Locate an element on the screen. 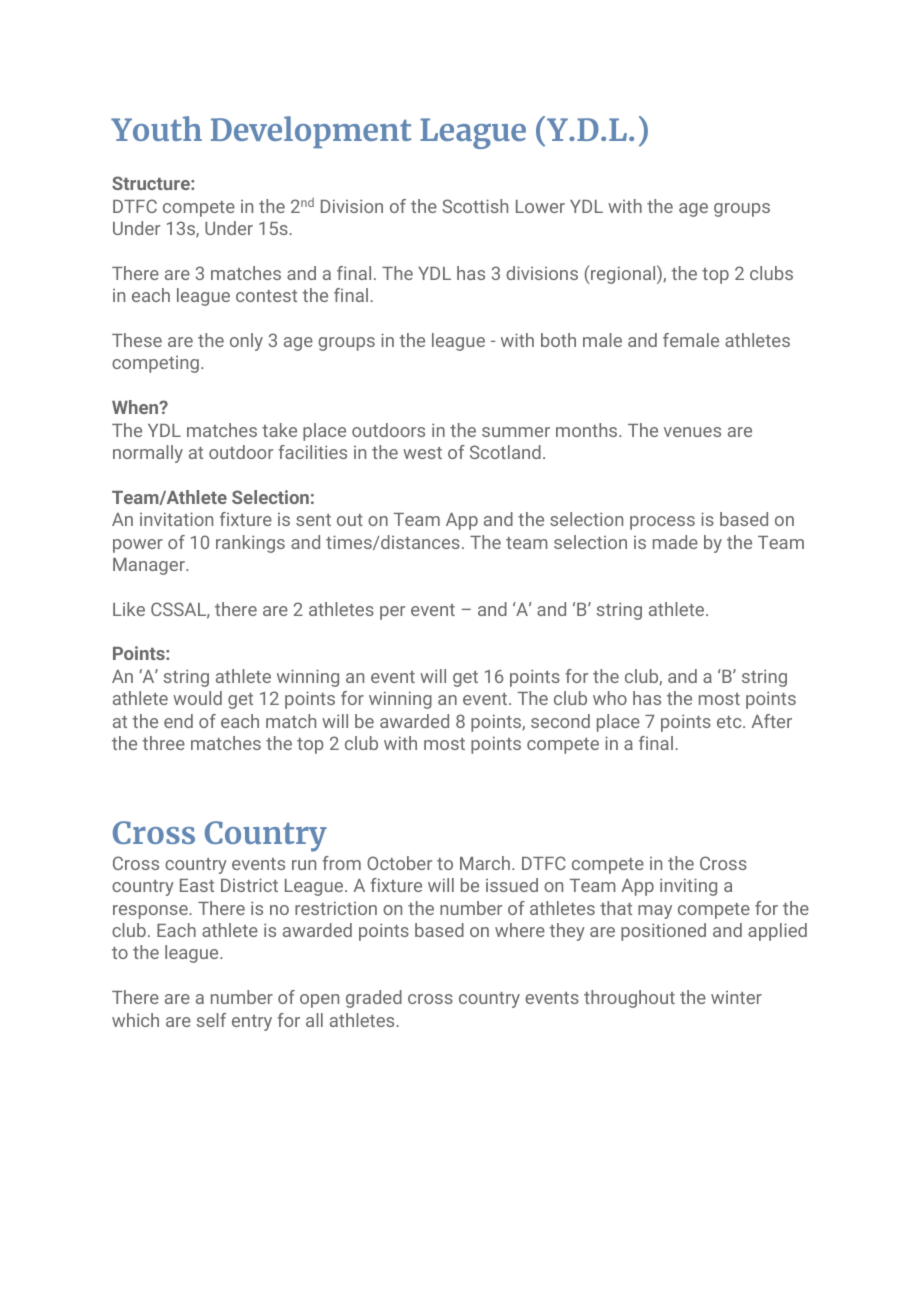 The image size is (924, 1308). Scottish is located at coordinates (475, 206).
